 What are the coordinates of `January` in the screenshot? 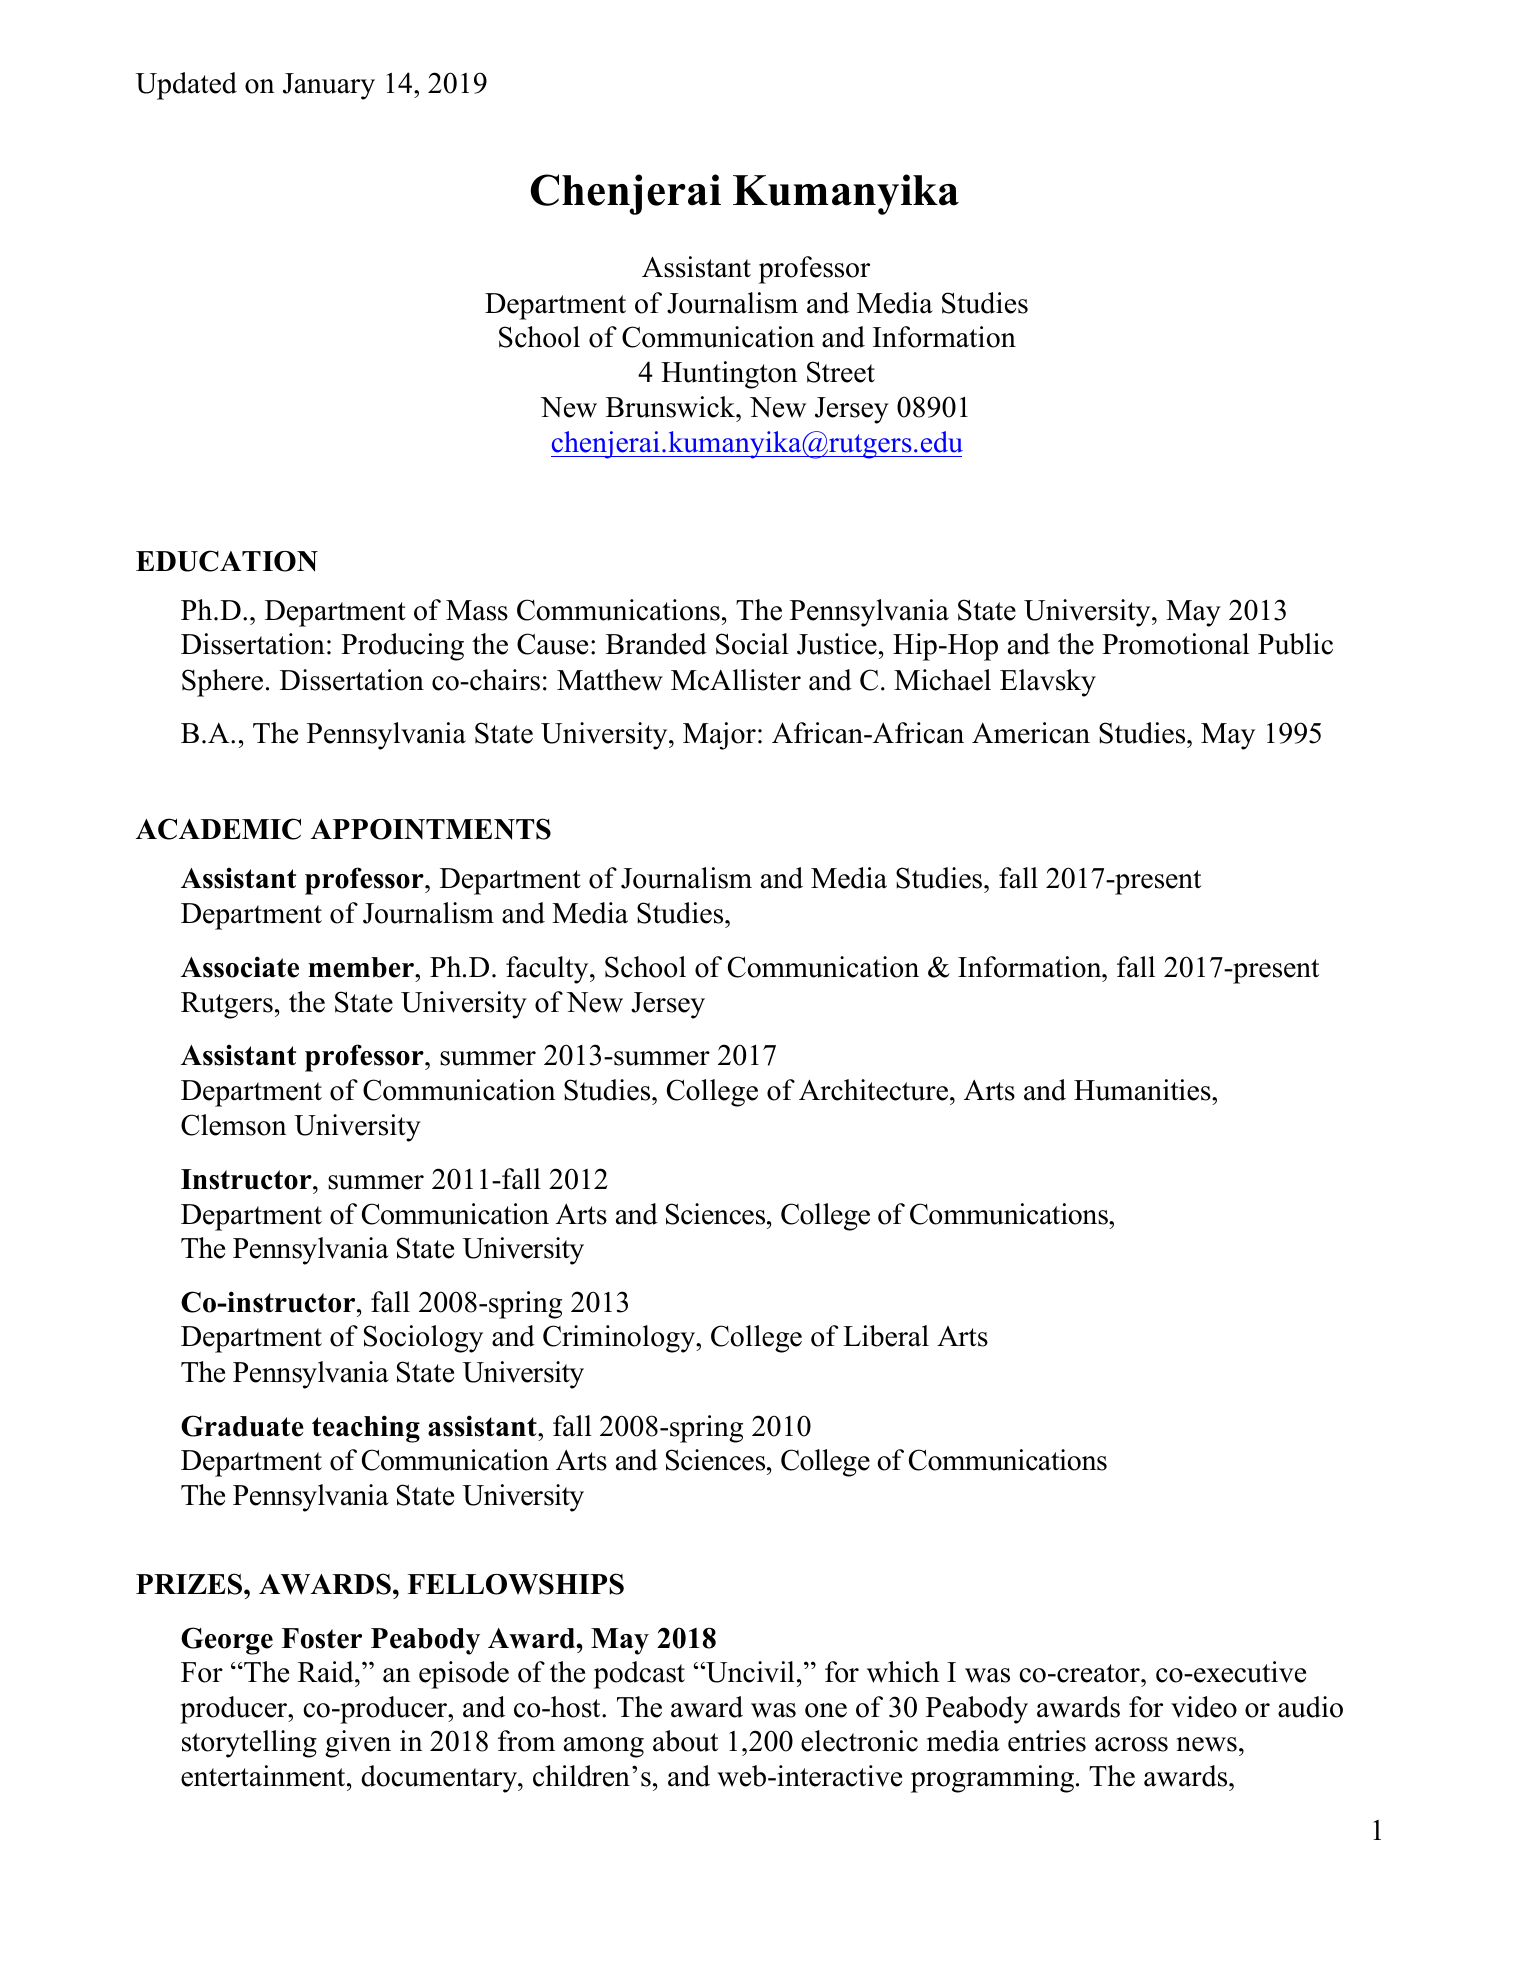 It's located at (329, 86).
